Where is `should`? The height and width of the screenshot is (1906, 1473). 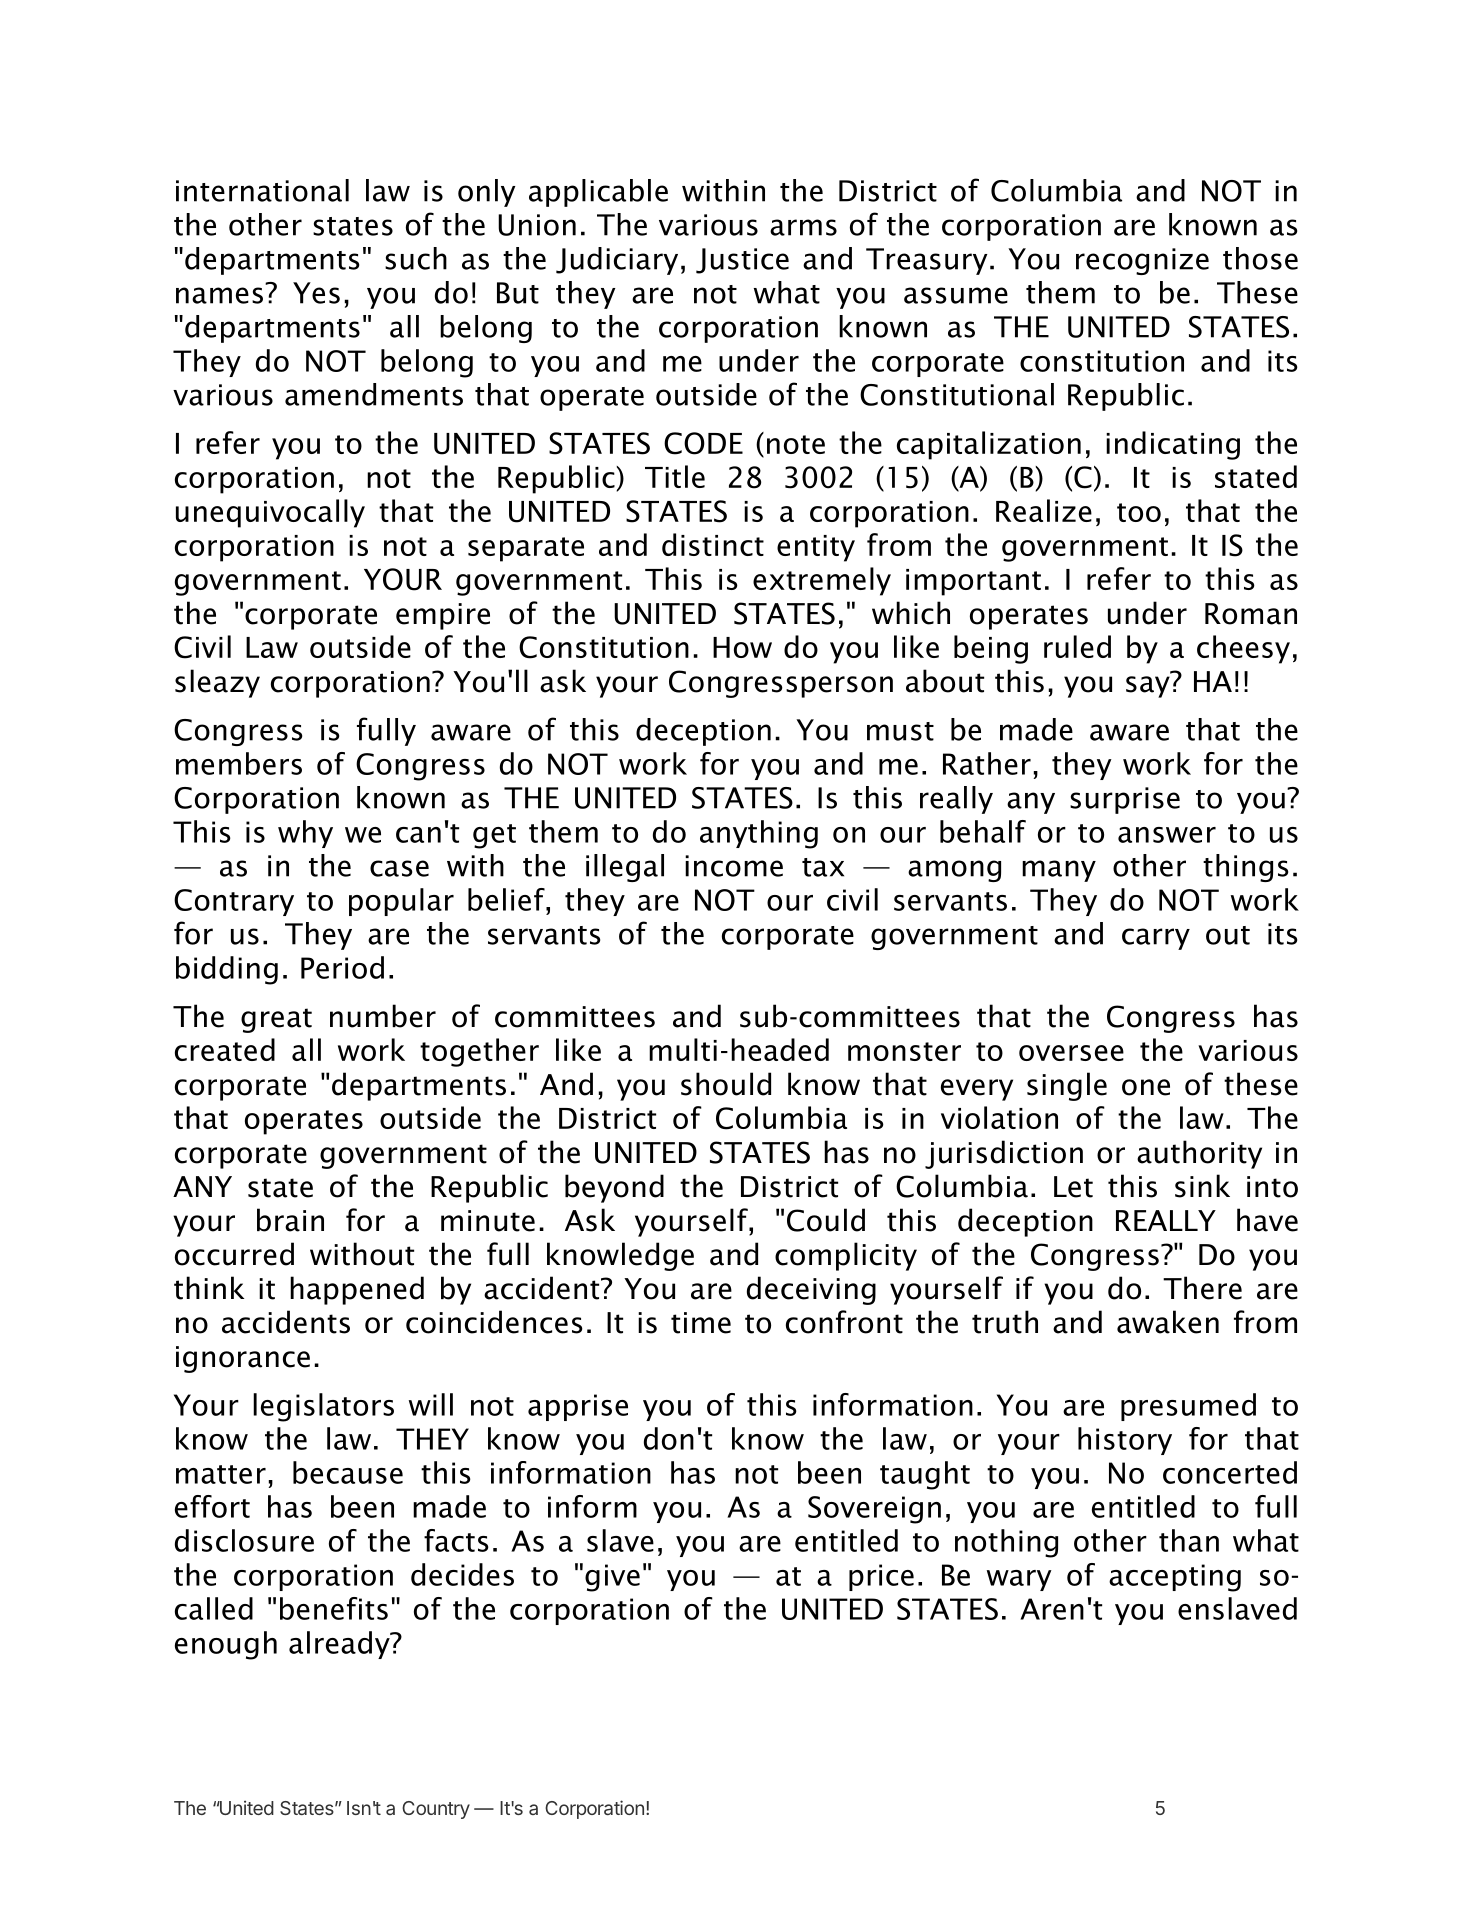
should is located at coordinates (726, 1084).
